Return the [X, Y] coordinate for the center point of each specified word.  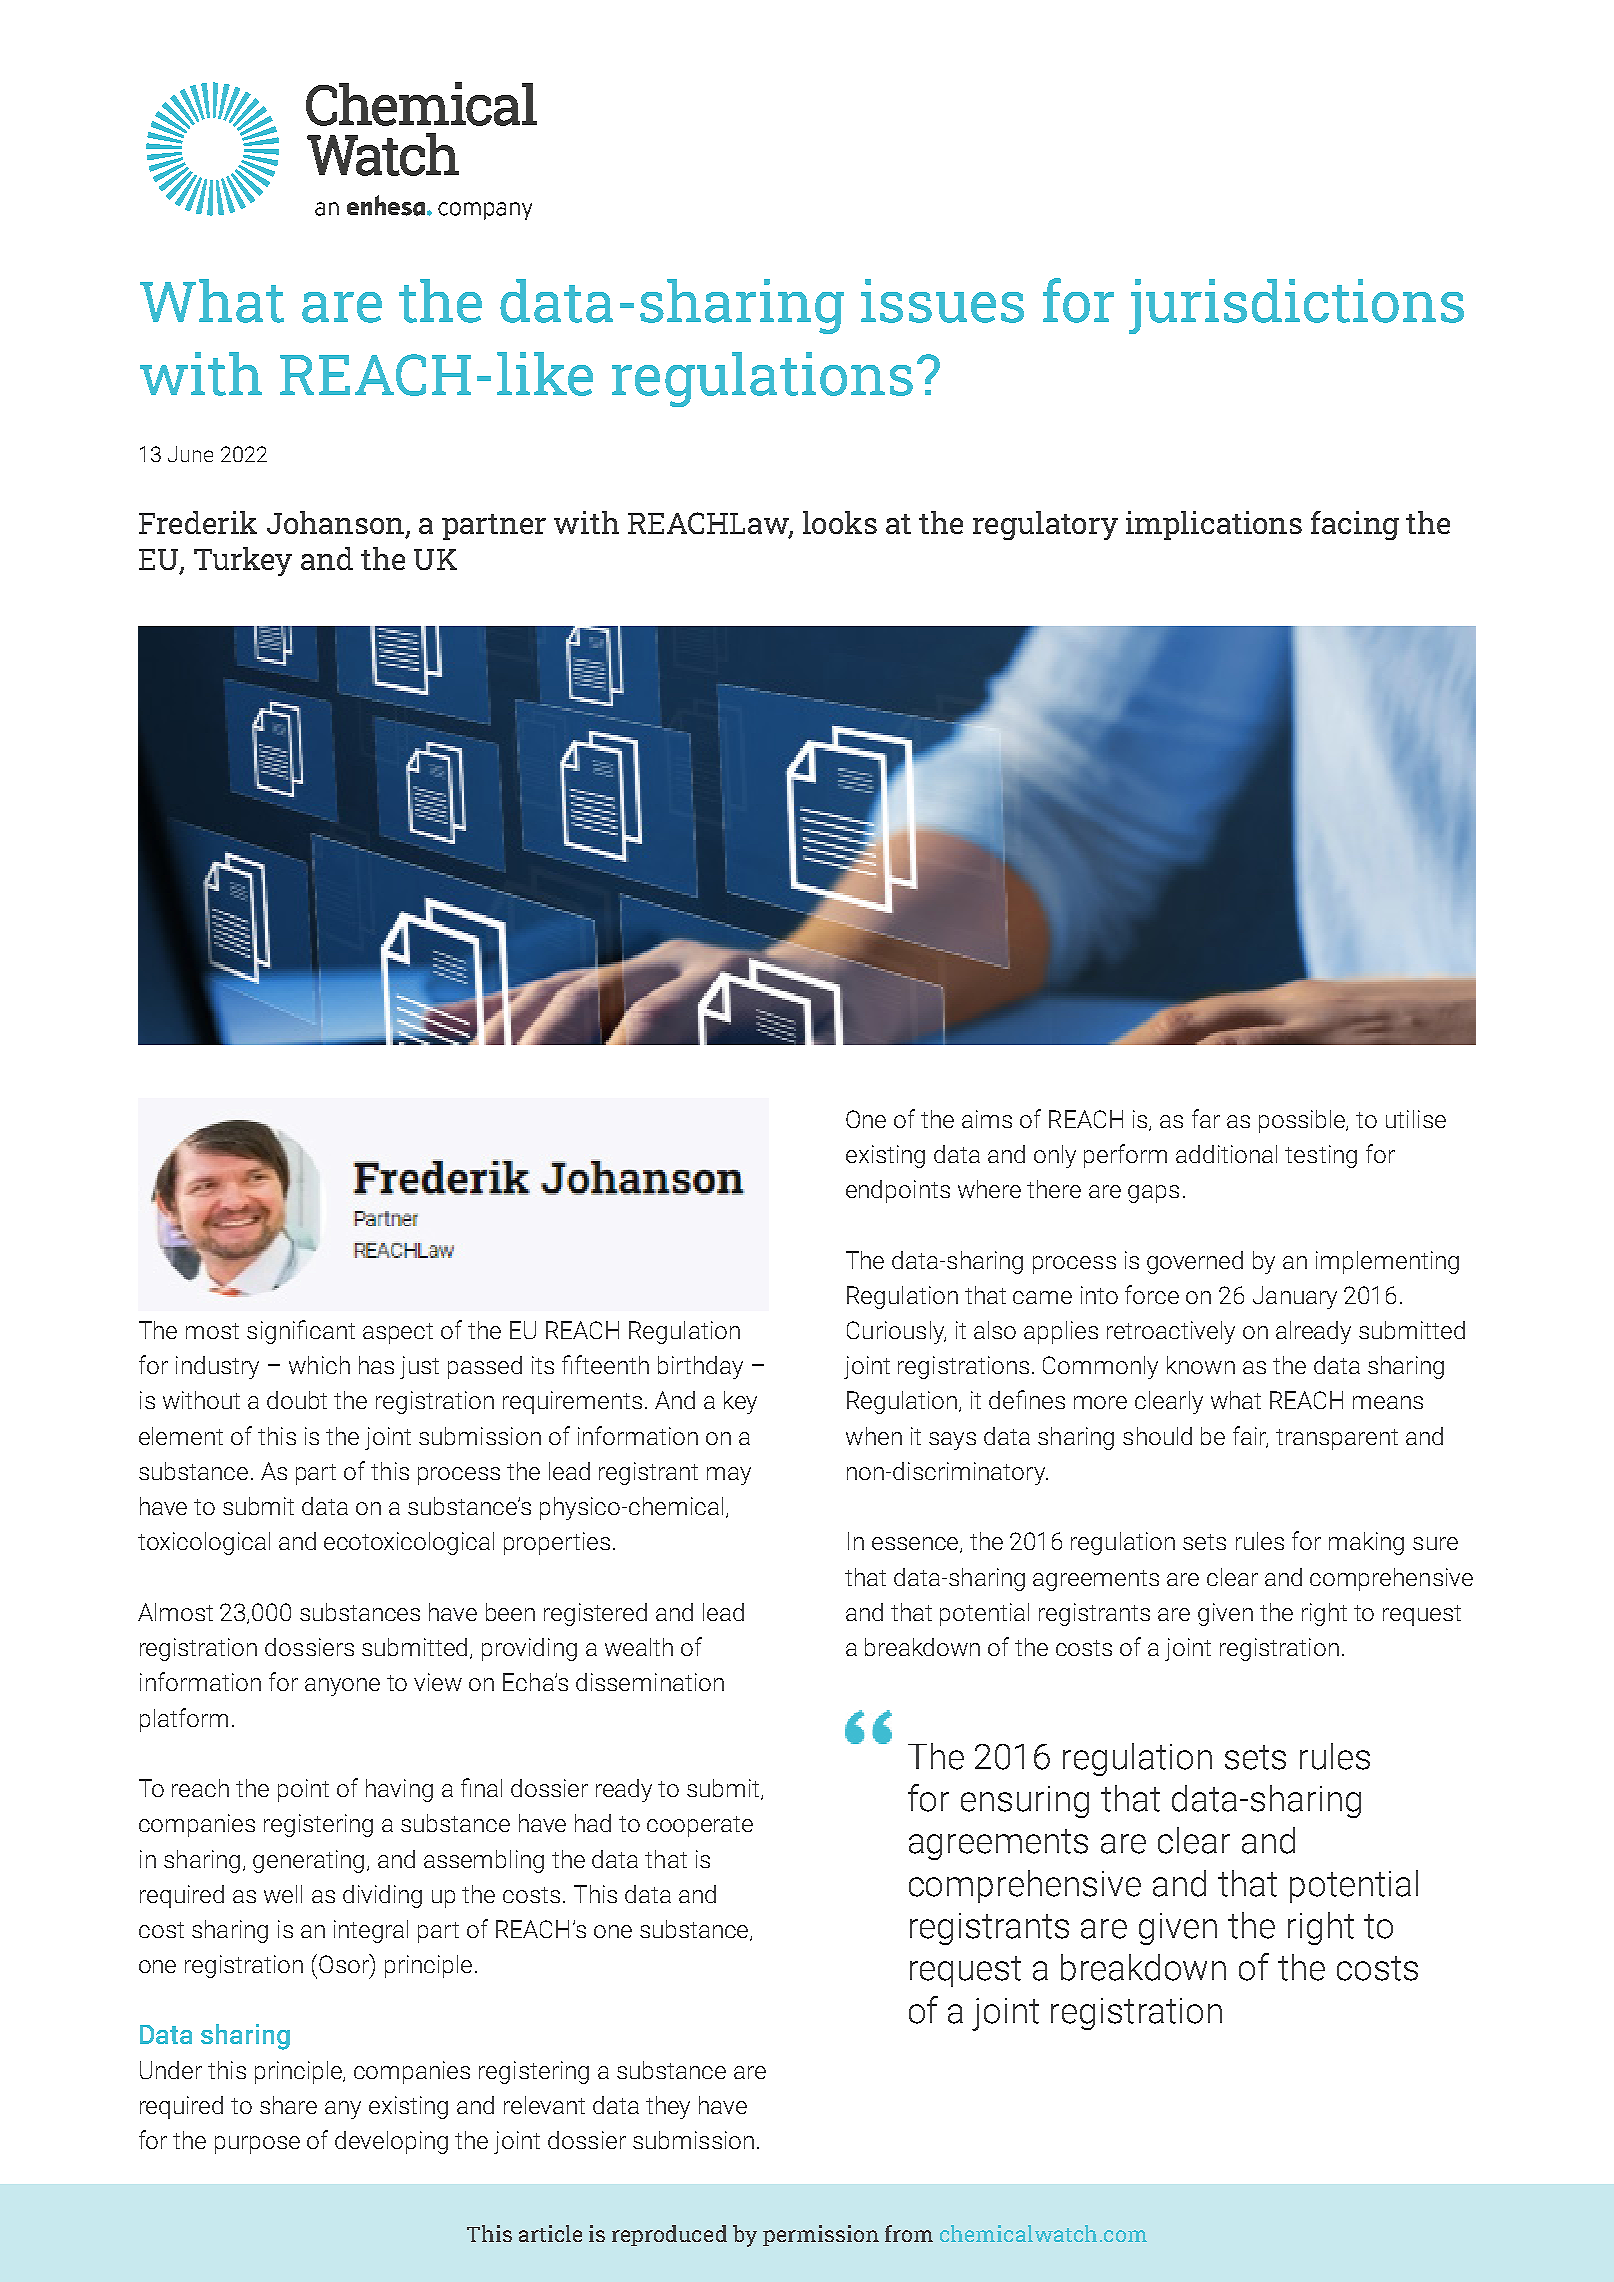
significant [301, 1332]
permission [821, 2235]
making [1366, 1543]
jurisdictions [1296, 306]
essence [916, 1545]
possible [1303, 1121]
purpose [257, 2145]
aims [987, 1119]
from [909, 2233]
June [190, 454]
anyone [342, 1687]
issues [942, 301]
